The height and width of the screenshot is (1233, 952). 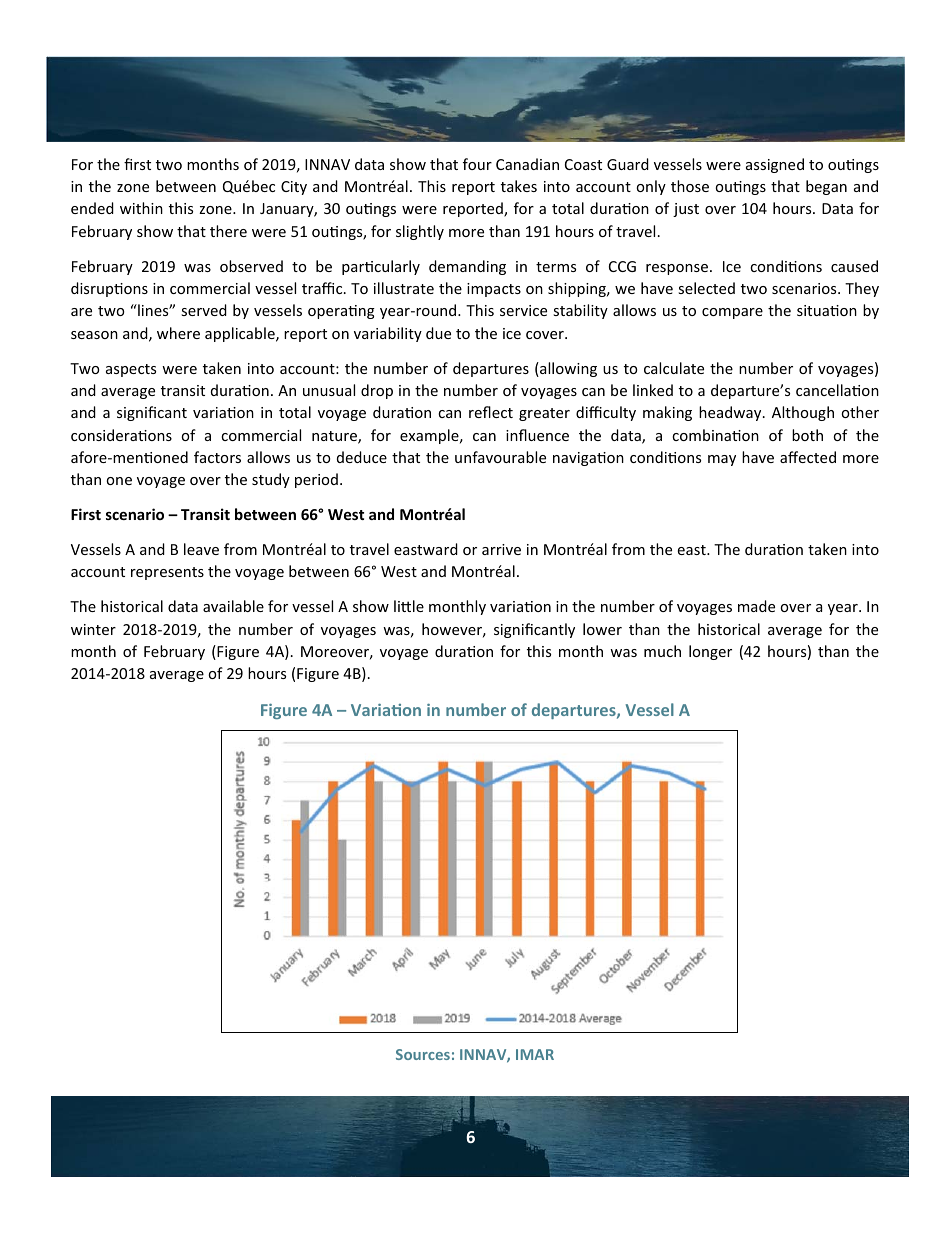 What do you see at coordinates (722, 460) in the screenshot?
I see `may` at bounding box center [722, 460].
